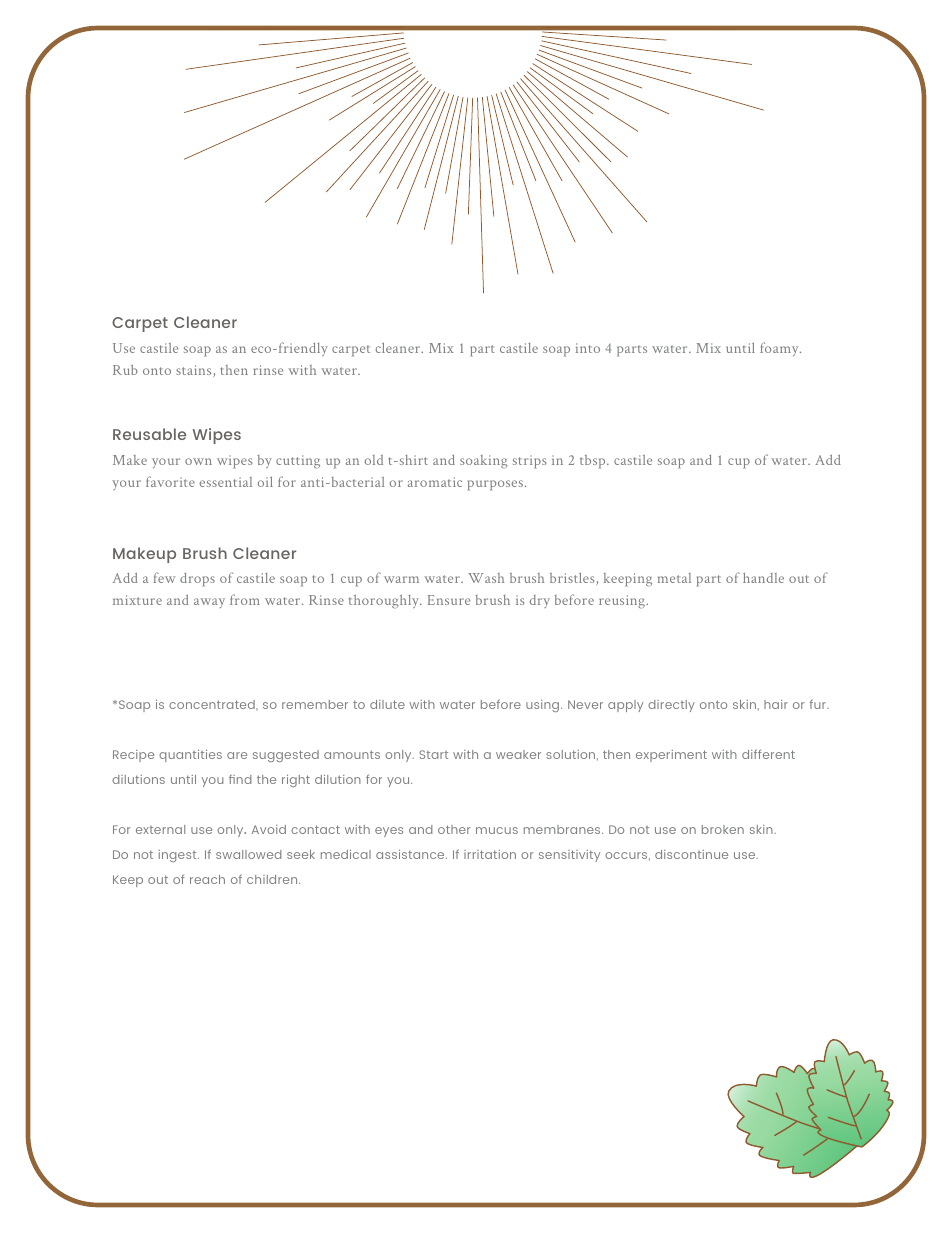 This page has width=952, height=1233. I want to click on discontinue, so click(691, 854).
